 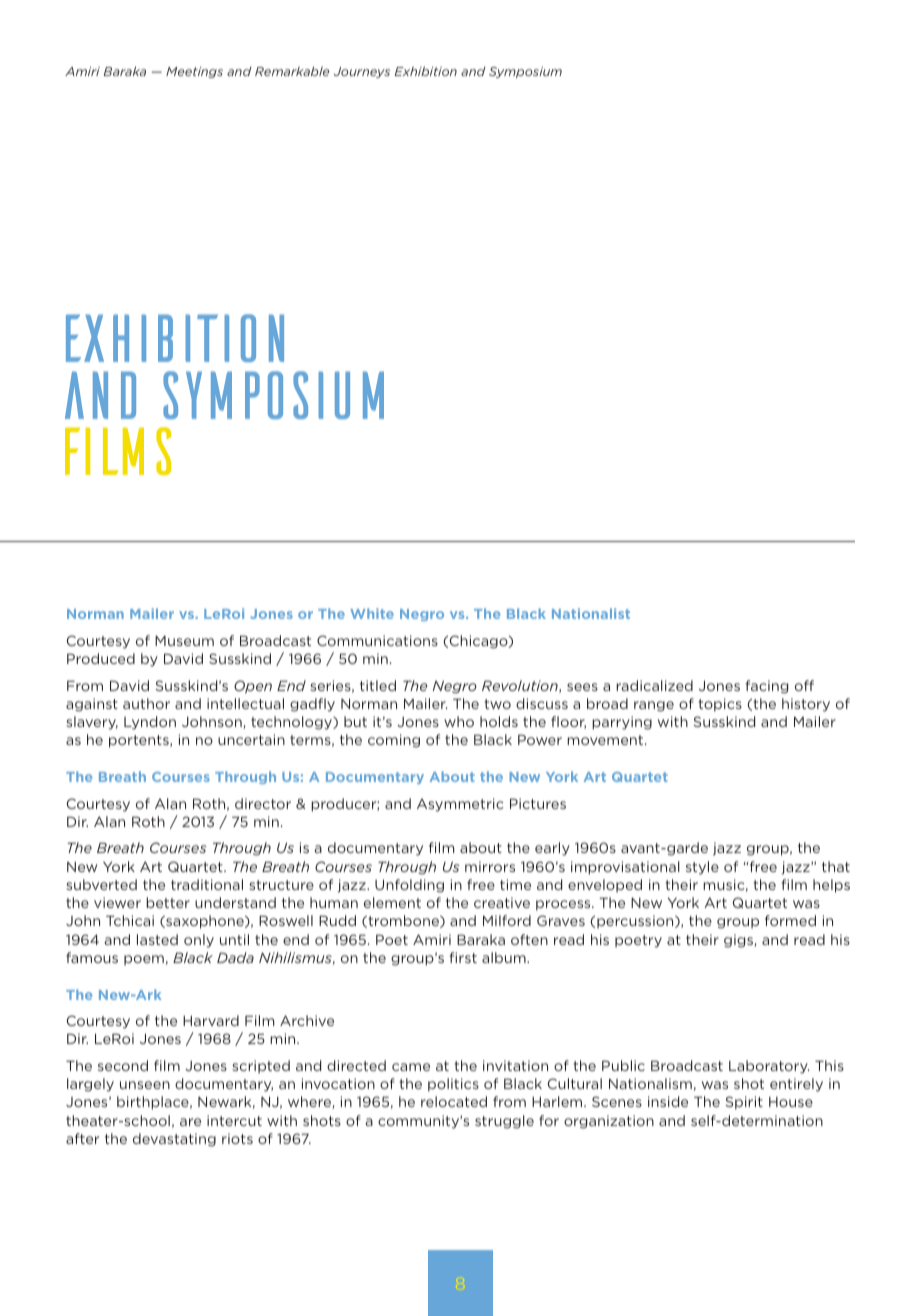 I want to click on style, so click(x=702, y=868).
